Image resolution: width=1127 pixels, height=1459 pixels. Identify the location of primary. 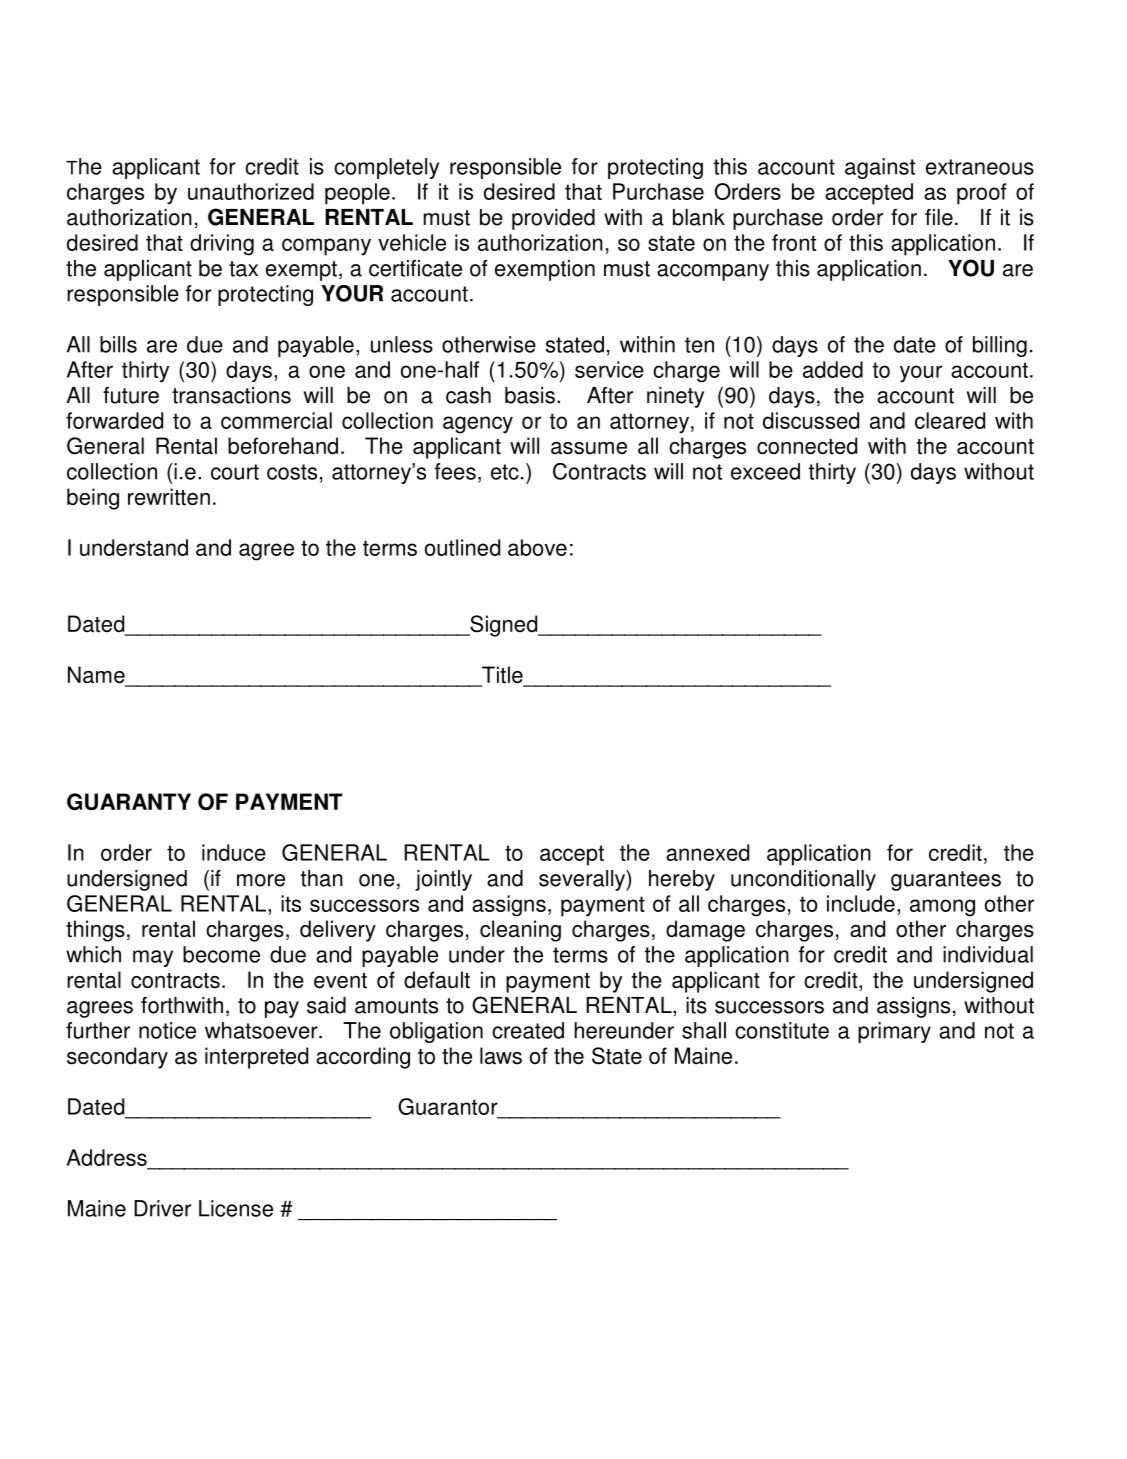
(894, 1032).
